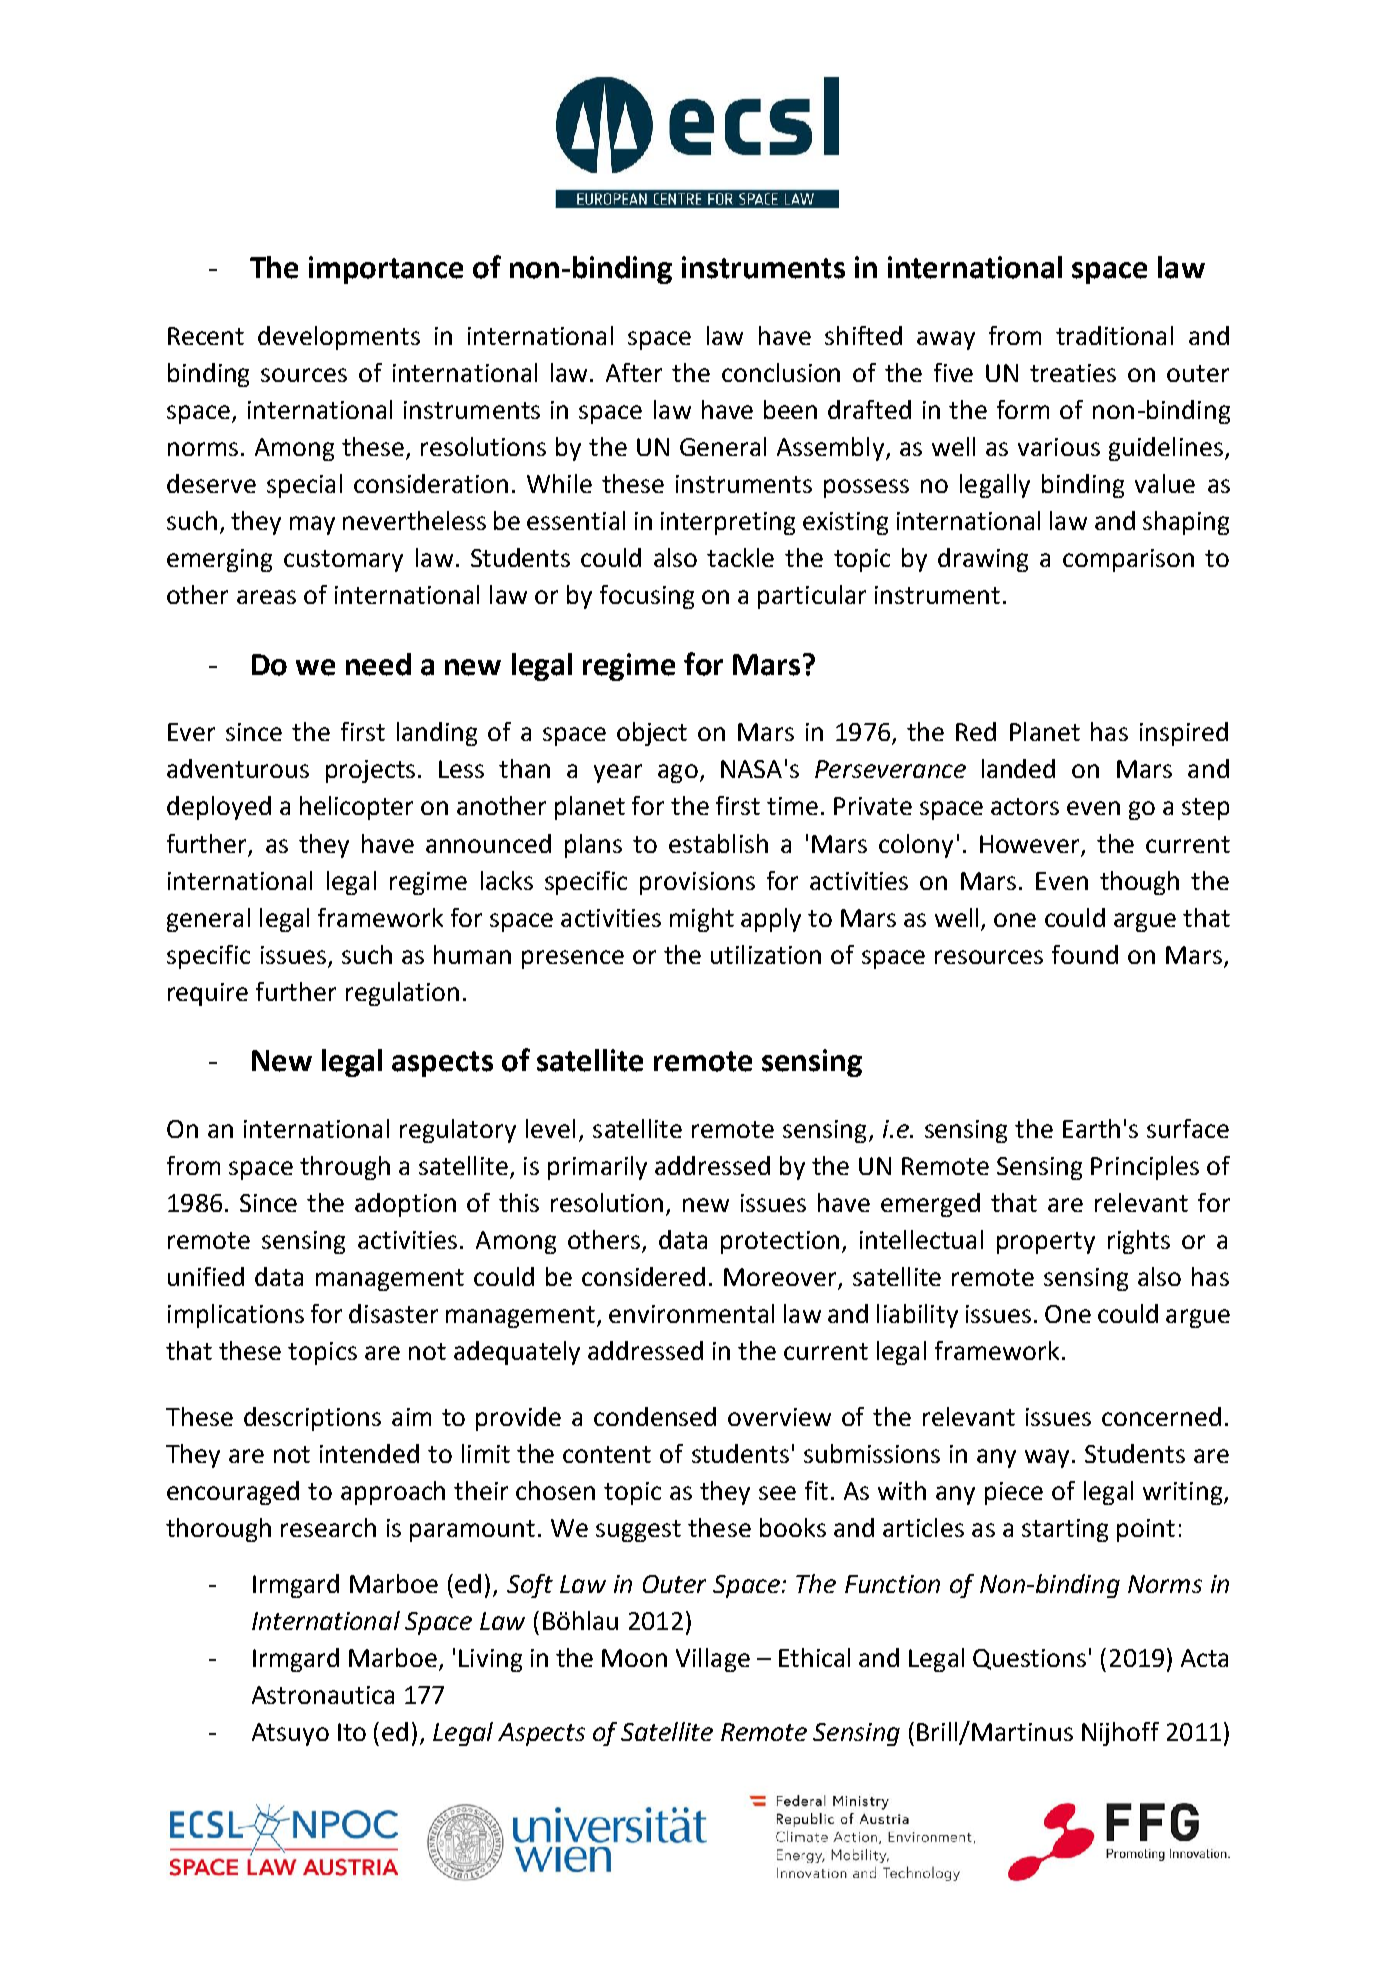 This screenshot has width=1397, height=1976. Describe the element at coordinates (634, 372) in the screenshot. I see `After` at that location.
